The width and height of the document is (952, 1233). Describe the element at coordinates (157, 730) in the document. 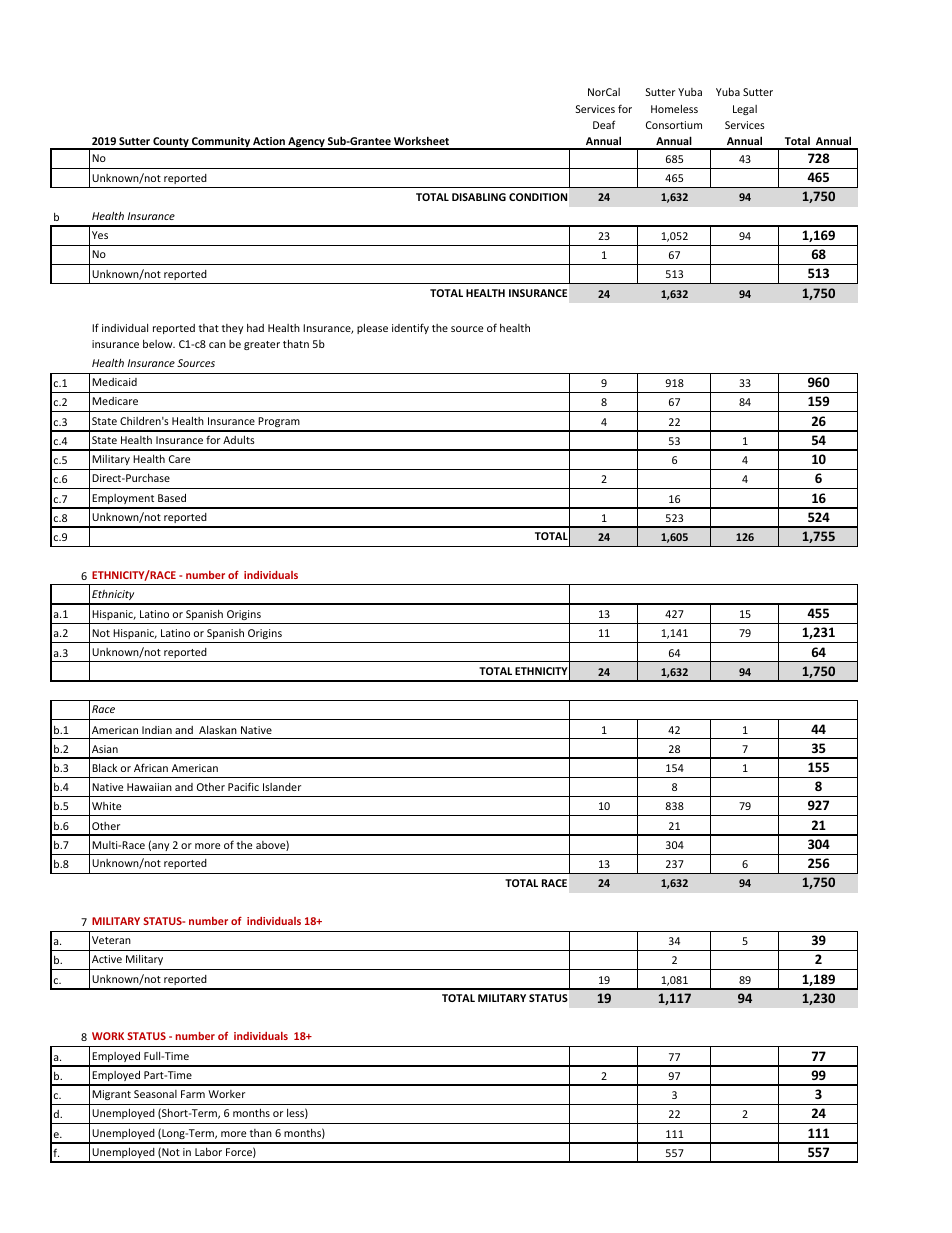

I see `Indian` at that location.
